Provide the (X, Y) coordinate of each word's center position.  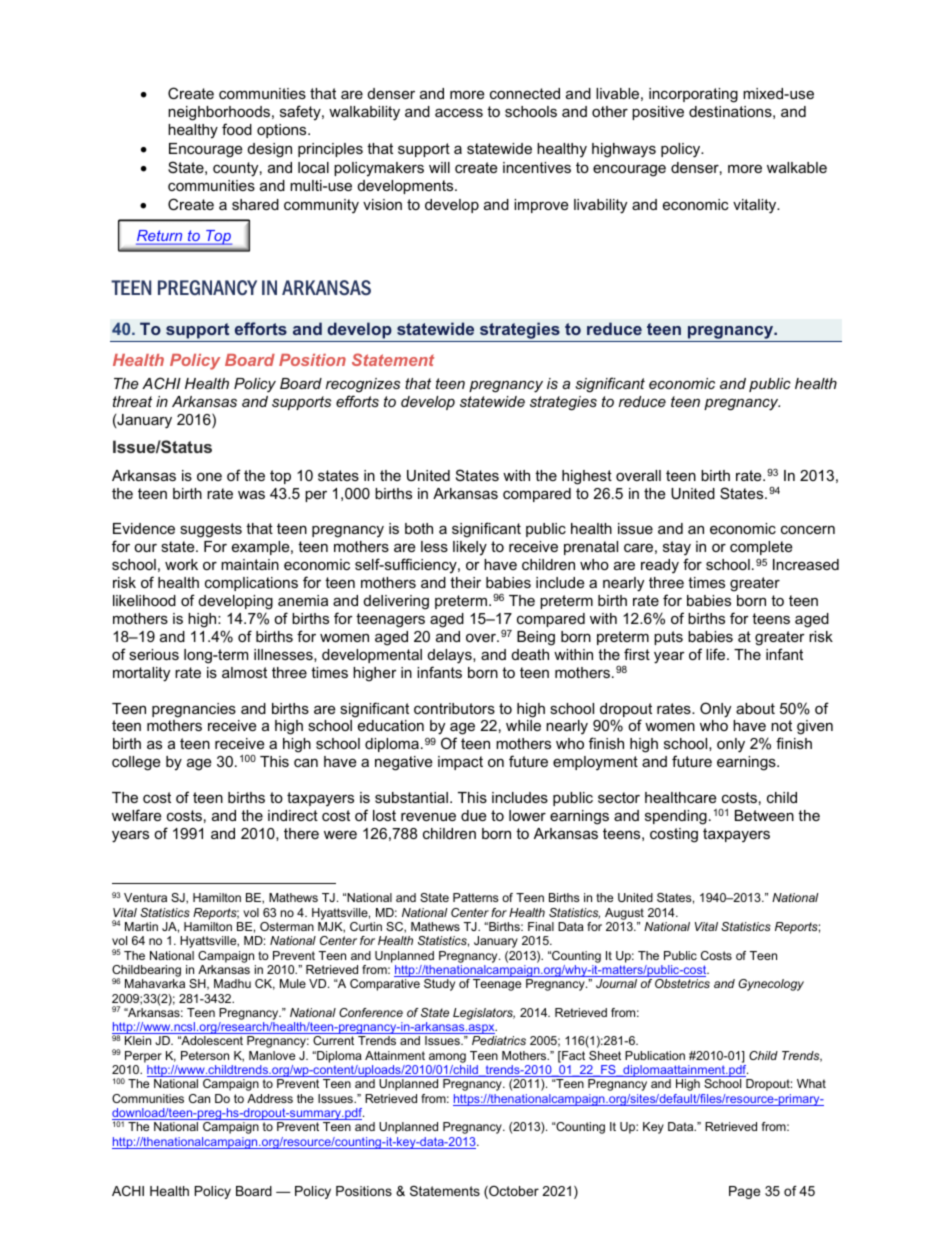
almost (244, 672)
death (530, 654)
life (717, 654)
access (459, 112)
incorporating (693, 95)
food (237, 129)
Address (270, 1098)
